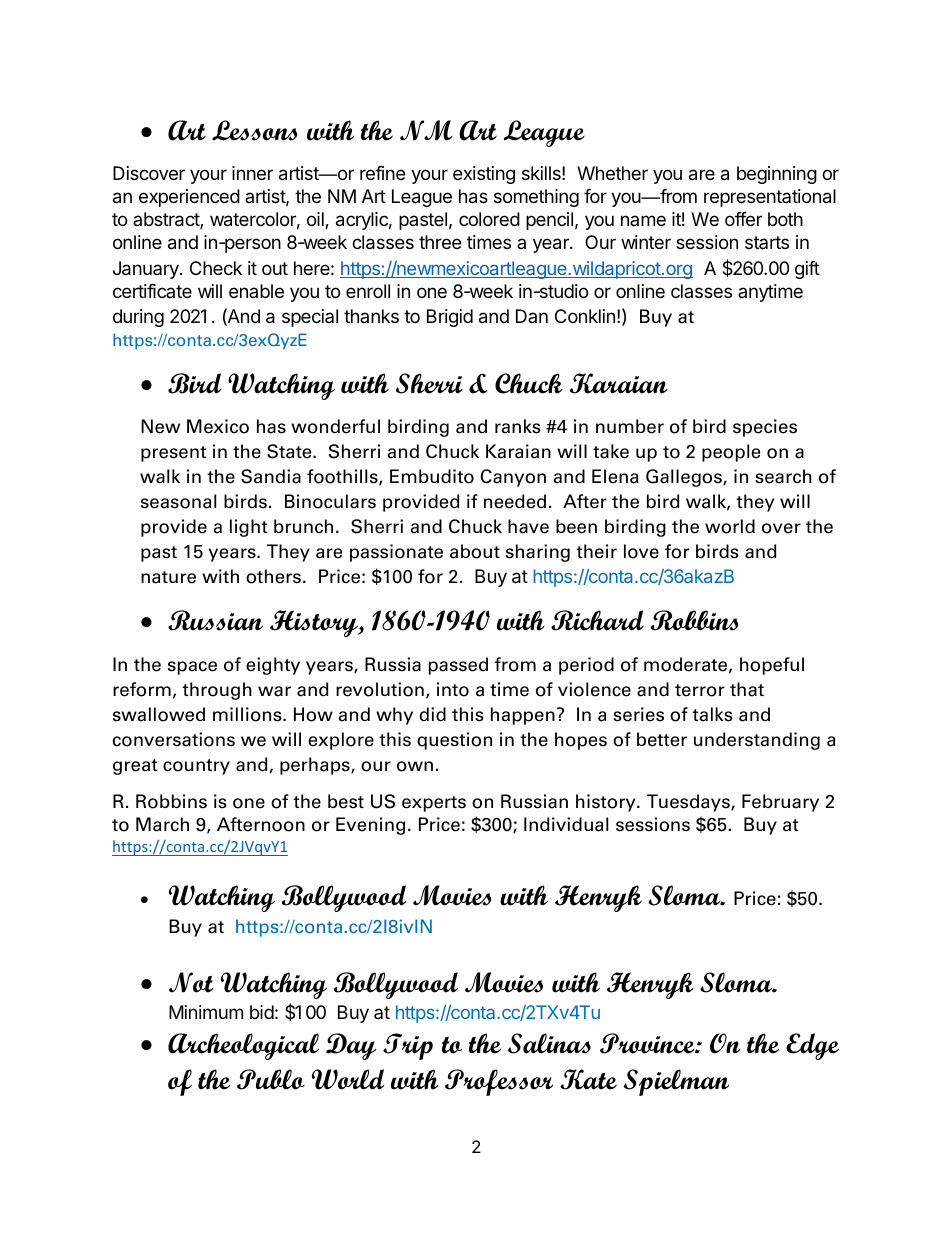  I want to click on question, so click(454, 741).
